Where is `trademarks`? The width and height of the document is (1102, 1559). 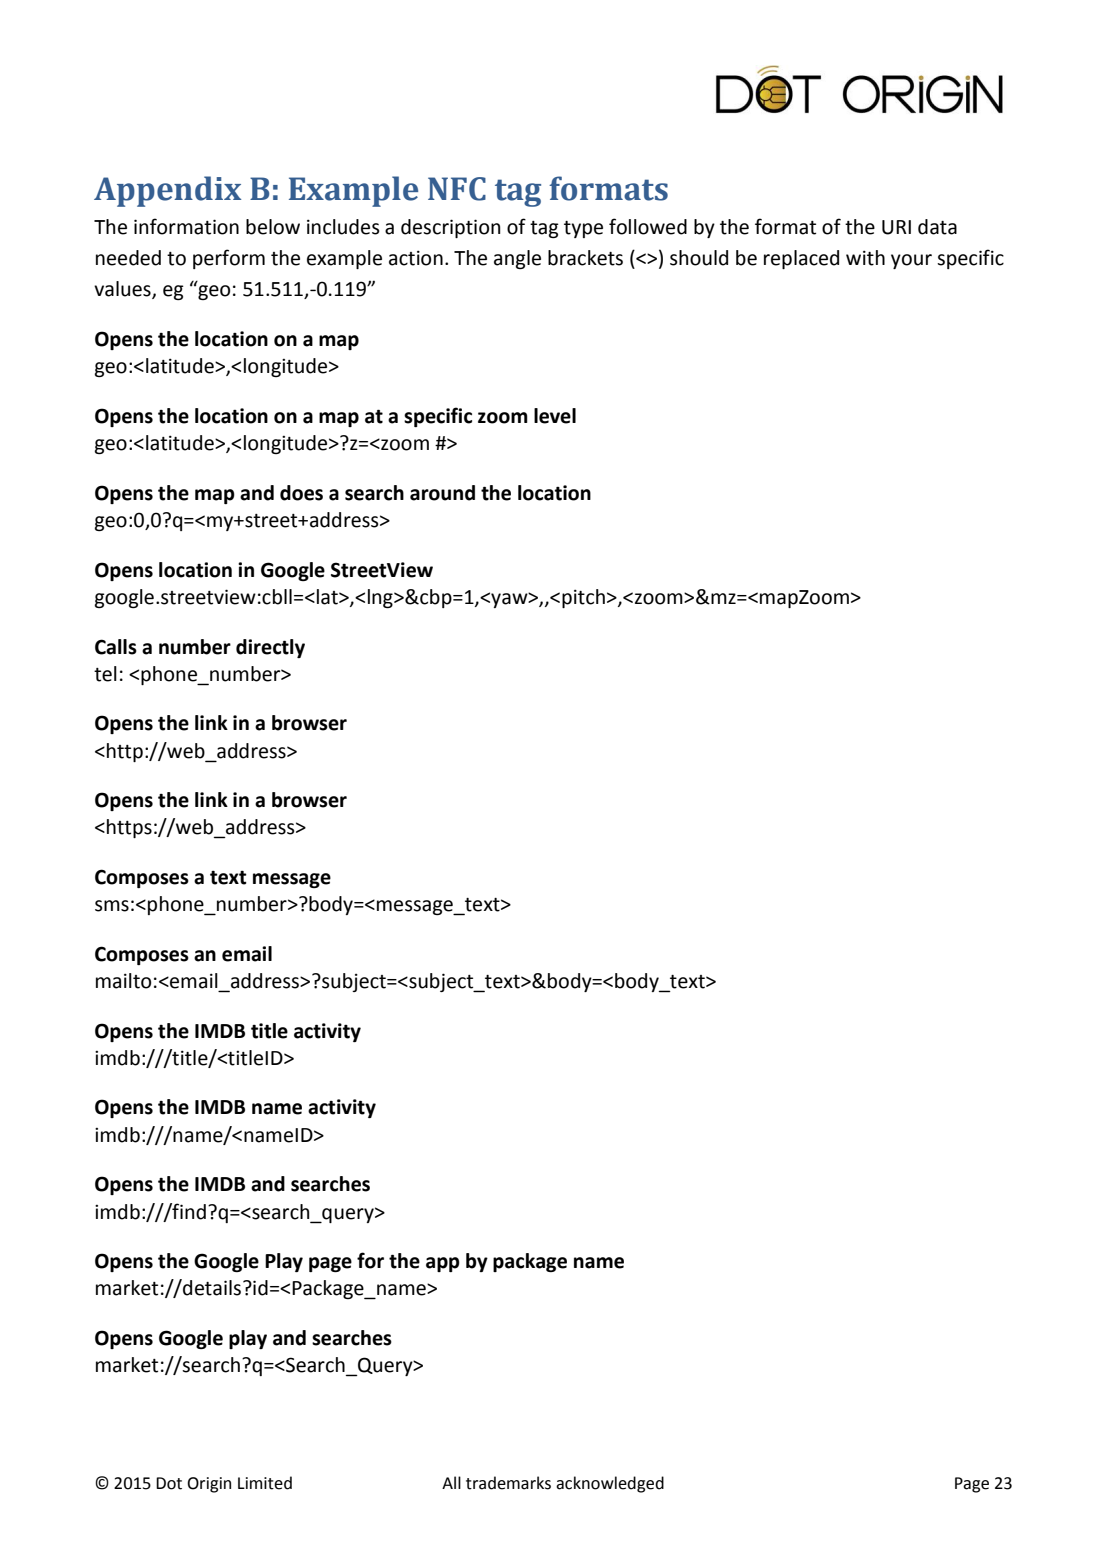
trademarks is located at coordinates (508, 1483).
